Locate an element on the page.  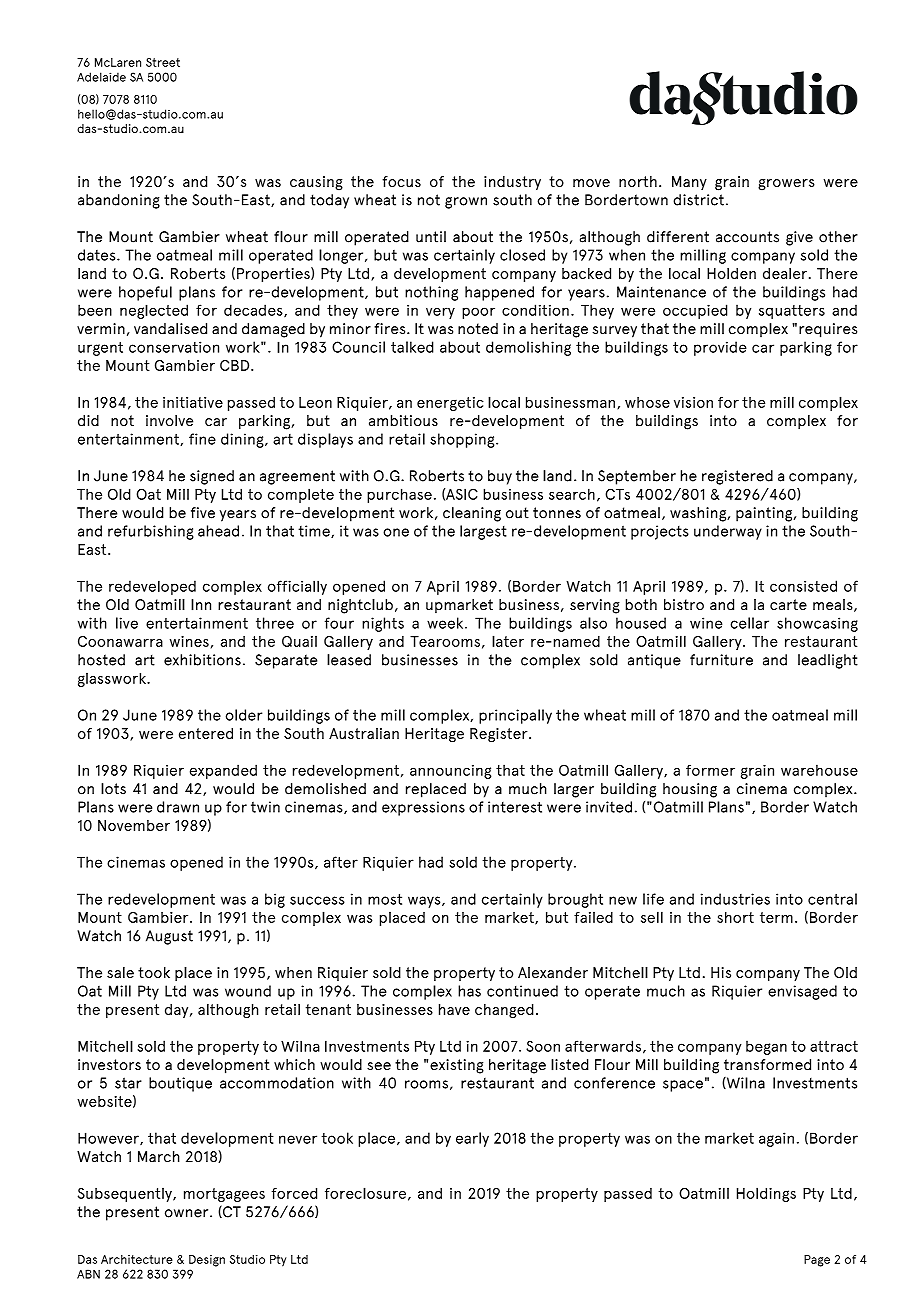
His is located at coordinates (721, 972).
